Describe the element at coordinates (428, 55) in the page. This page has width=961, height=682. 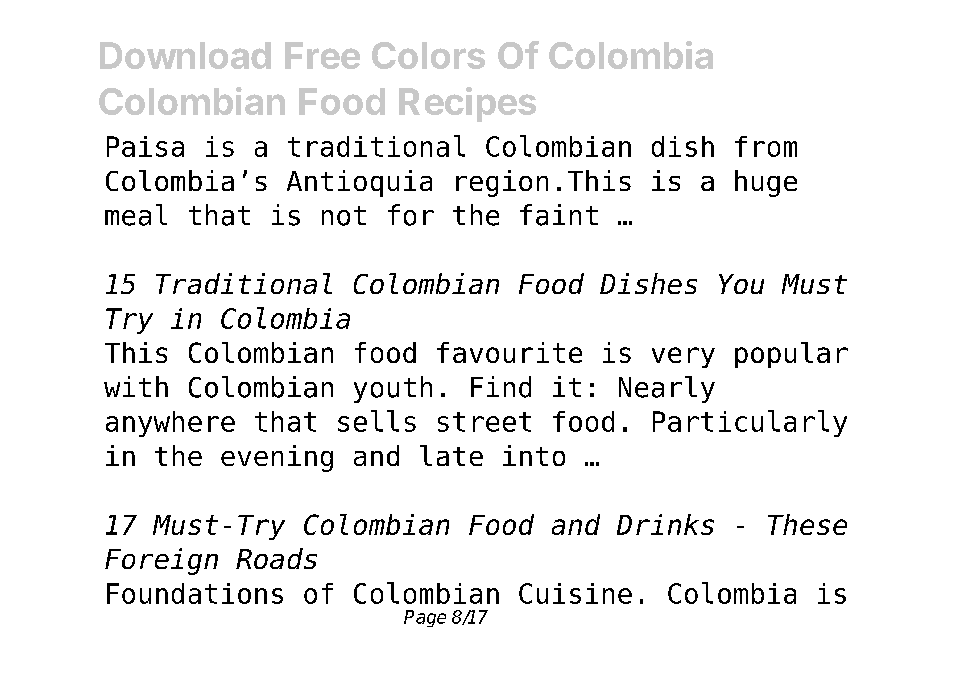
I see `Colors` at that location.
